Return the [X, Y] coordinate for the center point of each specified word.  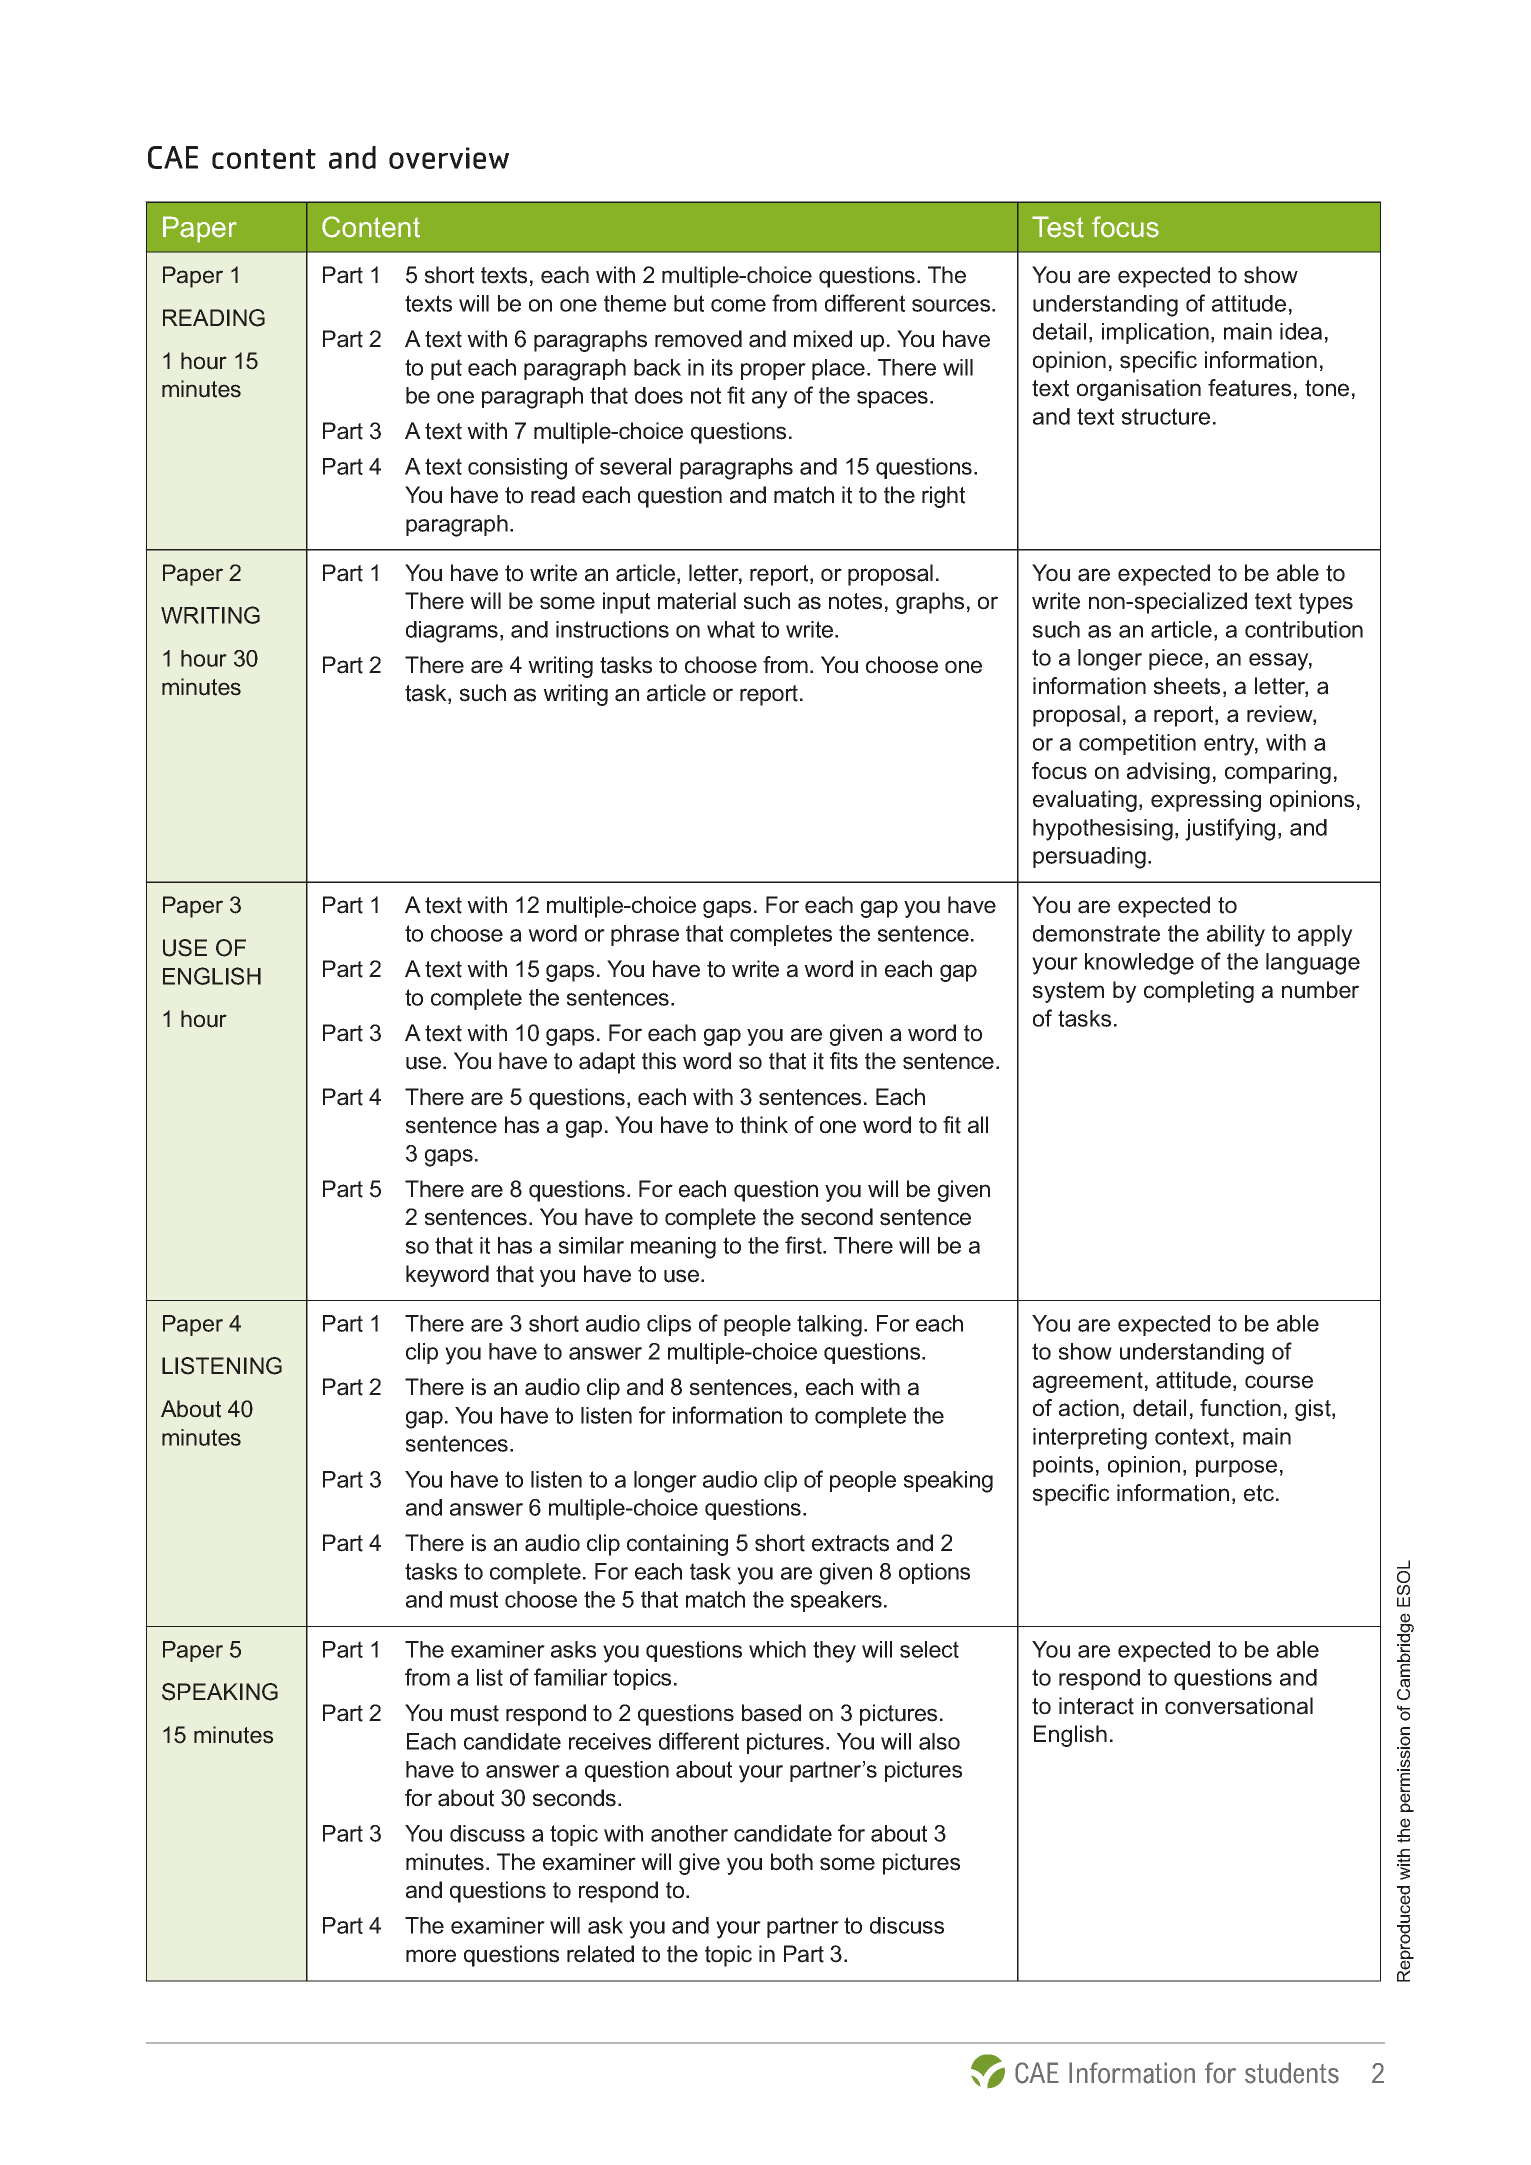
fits [844, 1061]
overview [449, 158]
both [792, 1862]
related [600, 1954]
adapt [607, 1063]
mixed [823, 339]
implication [1155, 333]
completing [1199, 992]
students [1292, 2073]
